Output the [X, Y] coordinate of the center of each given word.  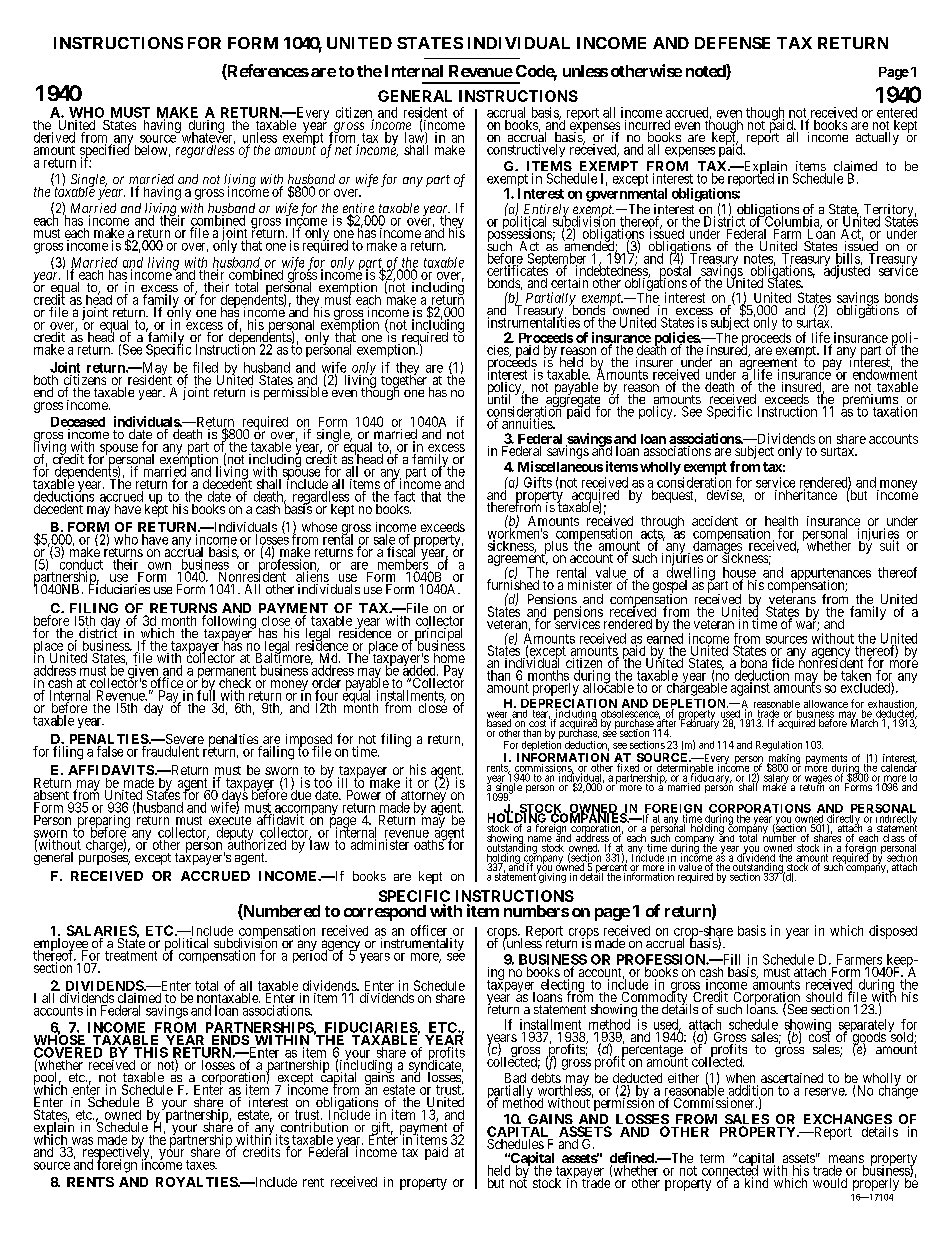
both [46, 381]
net [343, 150]
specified [105, 151]
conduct [81, 564]
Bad [515, 1079]
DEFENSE [732, 43]
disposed [893, 932]
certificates [517, 270]
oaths [429, 844]
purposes [104, 860]
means [846, 1160]
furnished [513, 584]
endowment [885, 374]
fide [783, 664]
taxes [201, 1165]
